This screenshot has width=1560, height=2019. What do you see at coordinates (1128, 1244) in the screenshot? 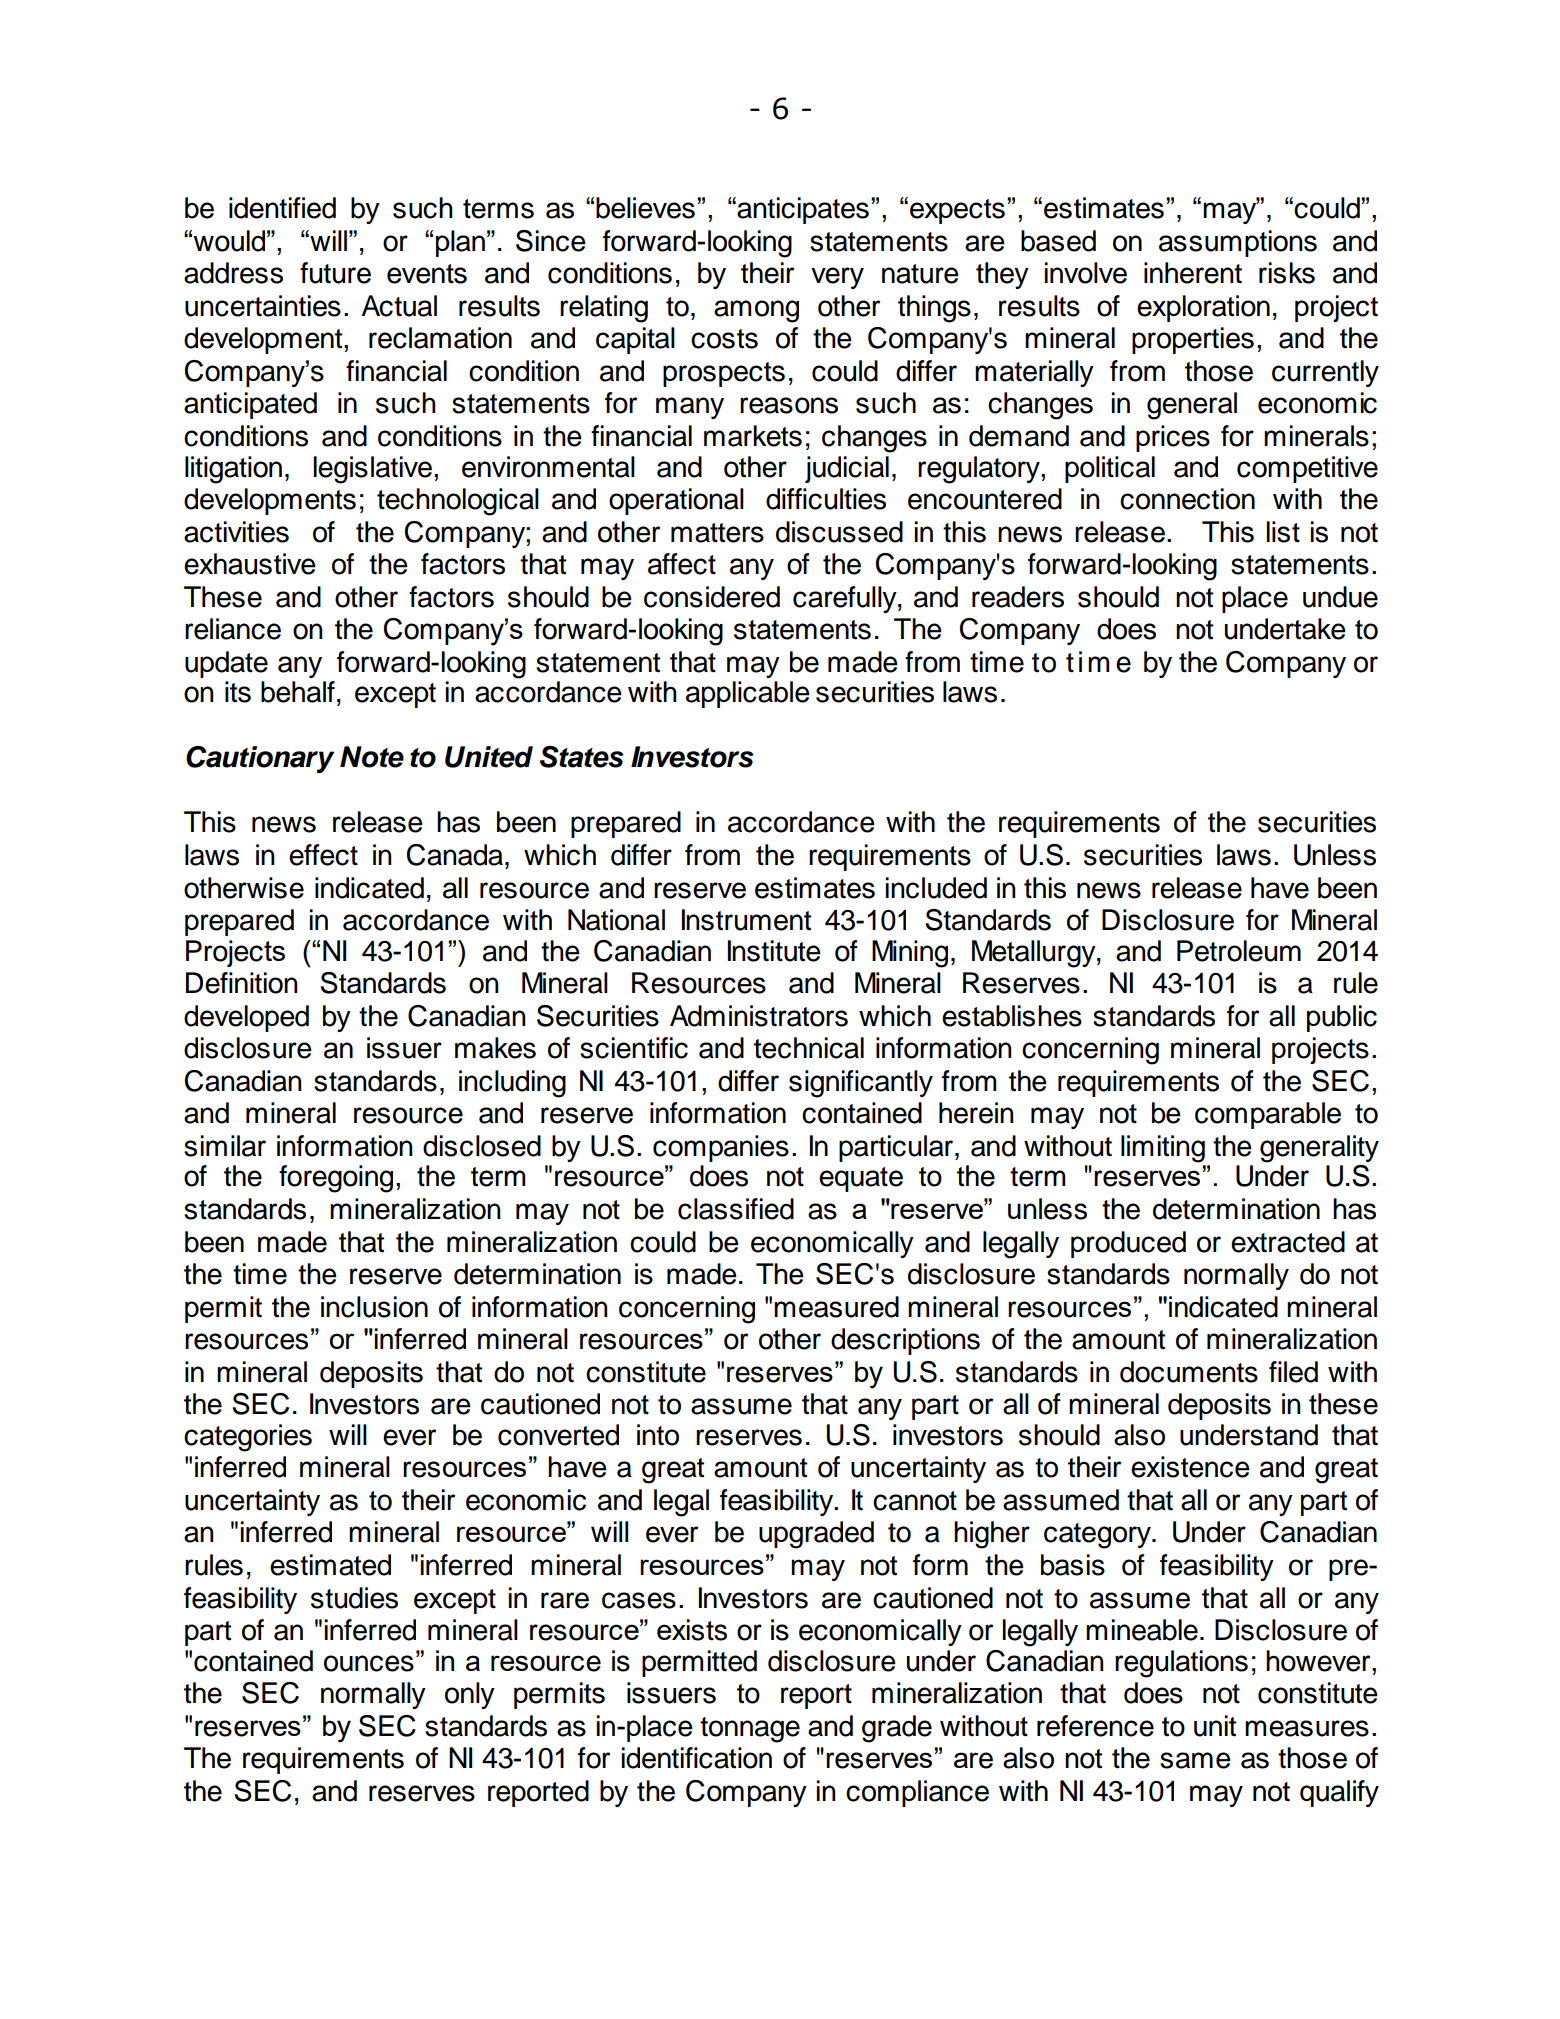
I see `produced` at bounding box center [1128, 1244].
